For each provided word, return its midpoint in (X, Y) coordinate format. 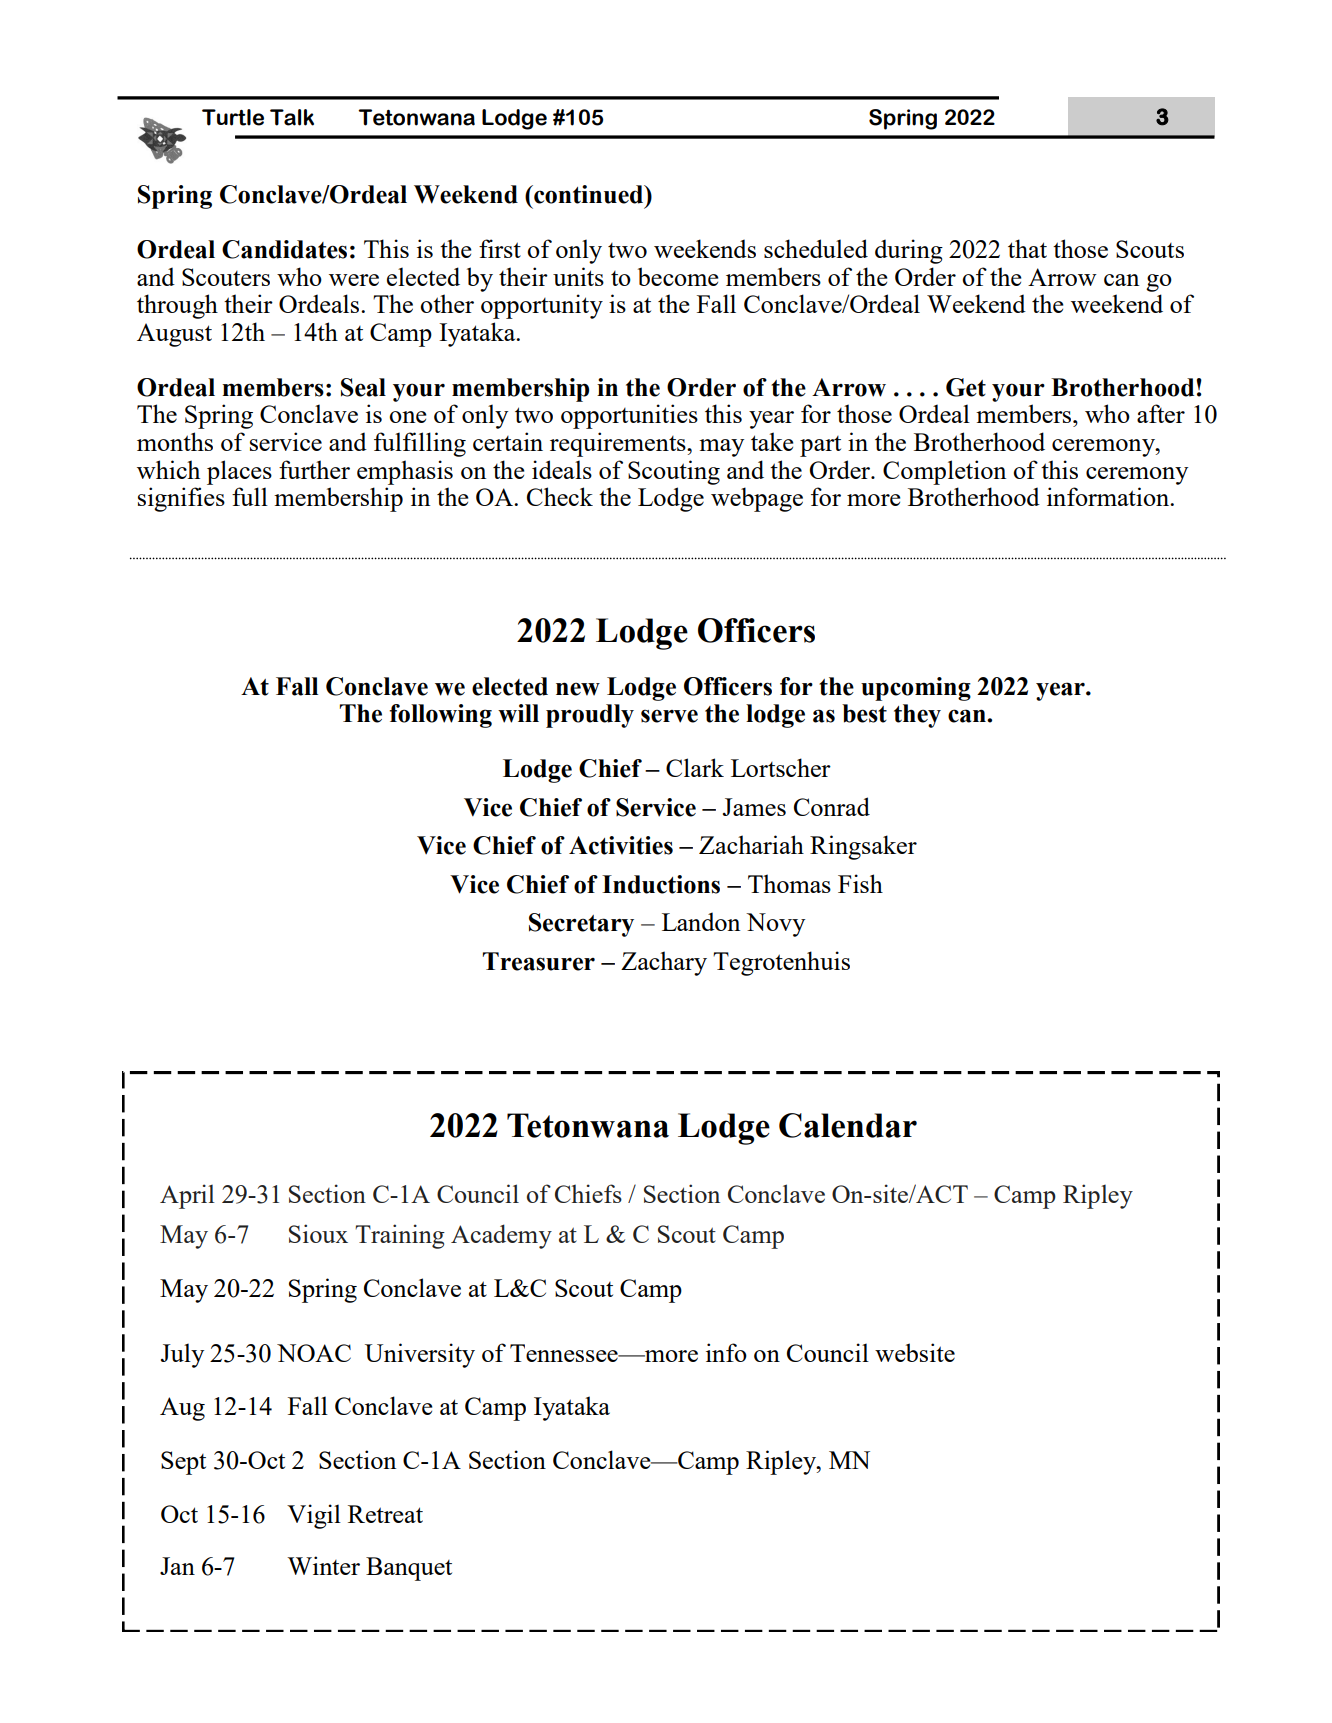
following (440, 716)
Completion (944, 472)
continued (589, 194)
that (1027, 248)
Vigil (314, 1516)
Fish (860, 883)
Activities (621, 845)
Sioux (318, 1233)
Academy (501, 1236)
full (250, 496)
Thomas (789, 883)
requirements (619, 444)
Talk (292, 117)
